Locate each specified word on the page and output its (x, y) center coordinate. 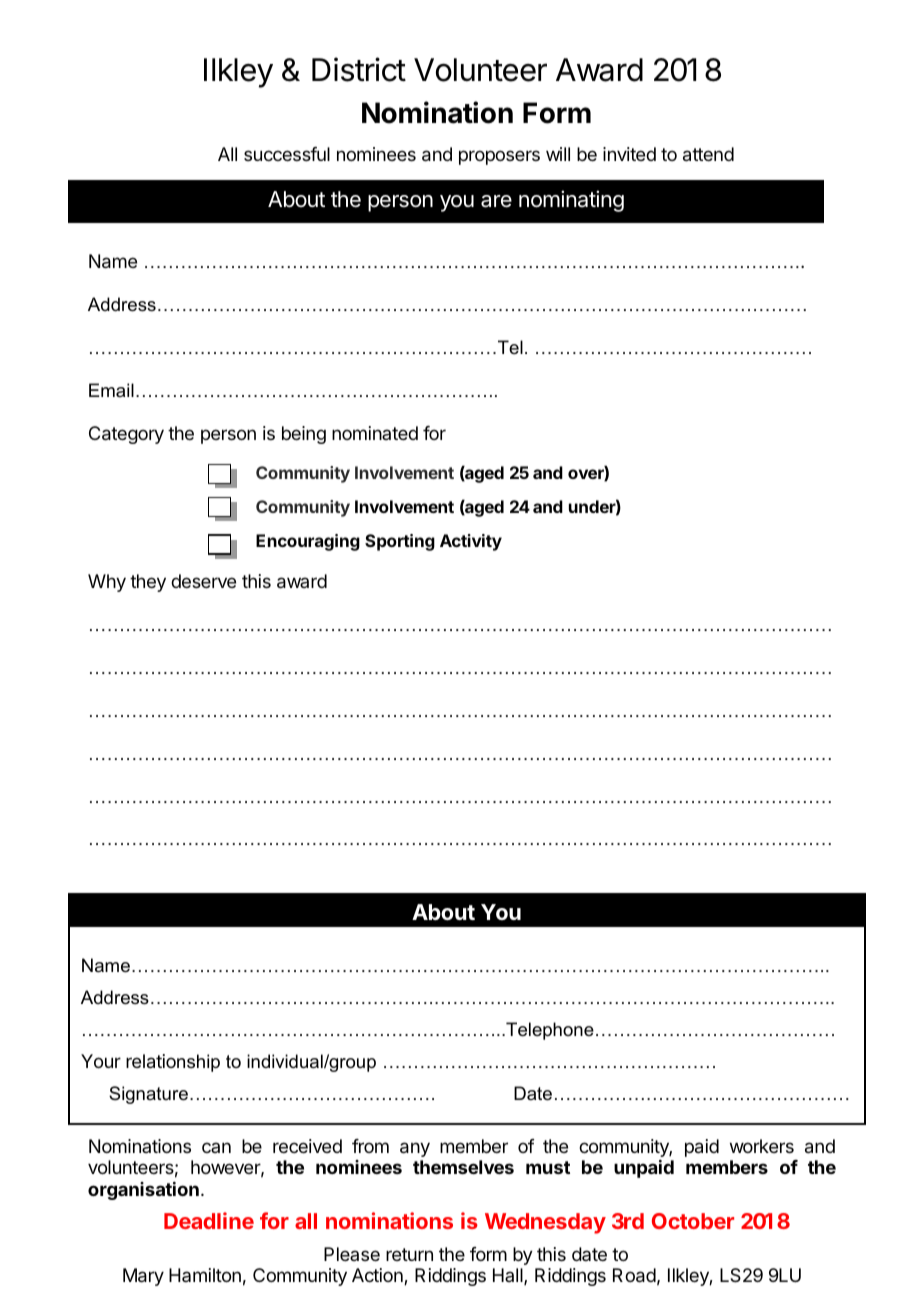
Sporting (400, 542)
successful (287, 154)
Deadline (209, 1220)
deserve (203, 581)
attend (708, 154)
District (359, 69)
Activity (471, 542)
